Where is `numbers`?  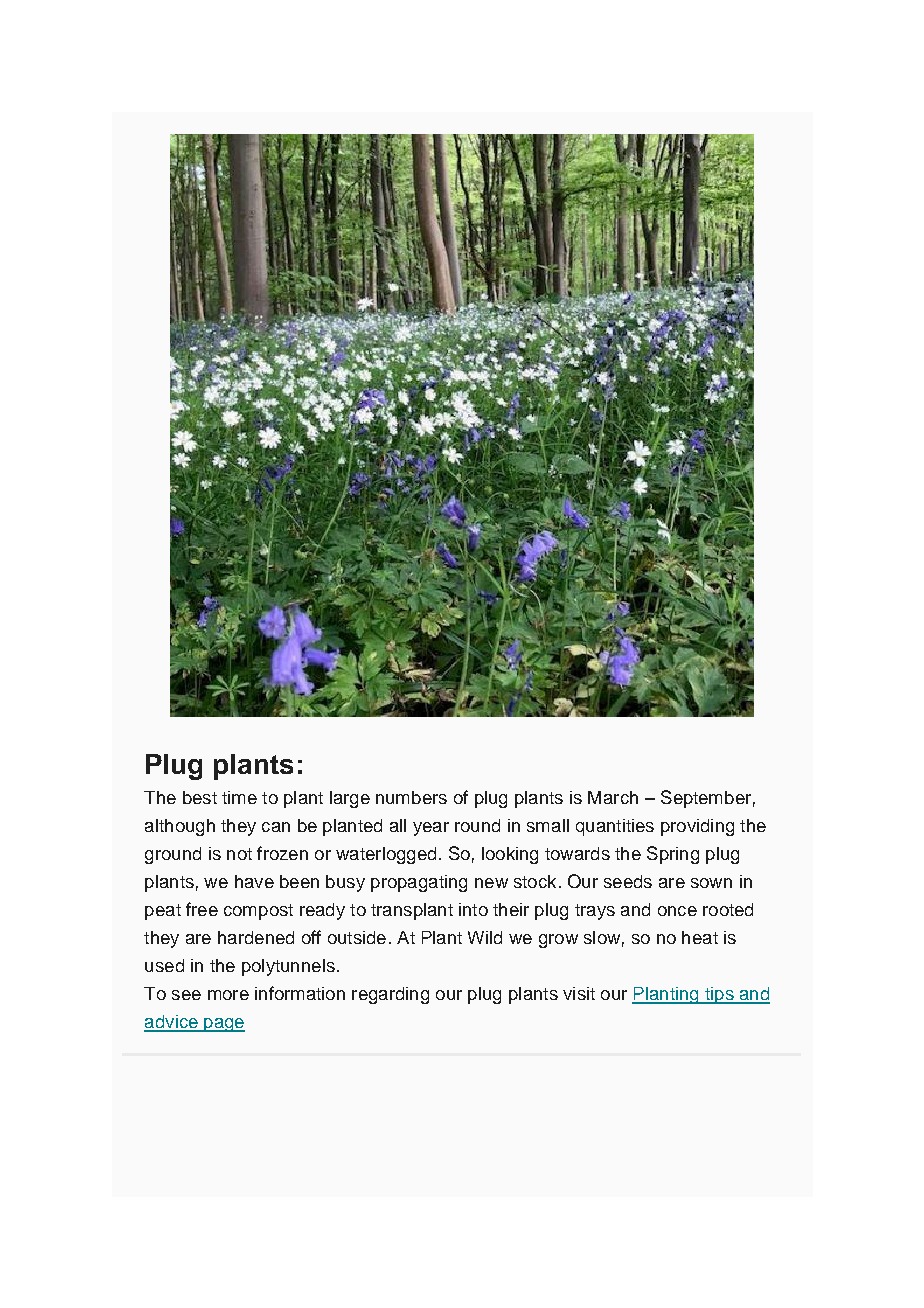
numbers is located at coordinates (411, 797).
